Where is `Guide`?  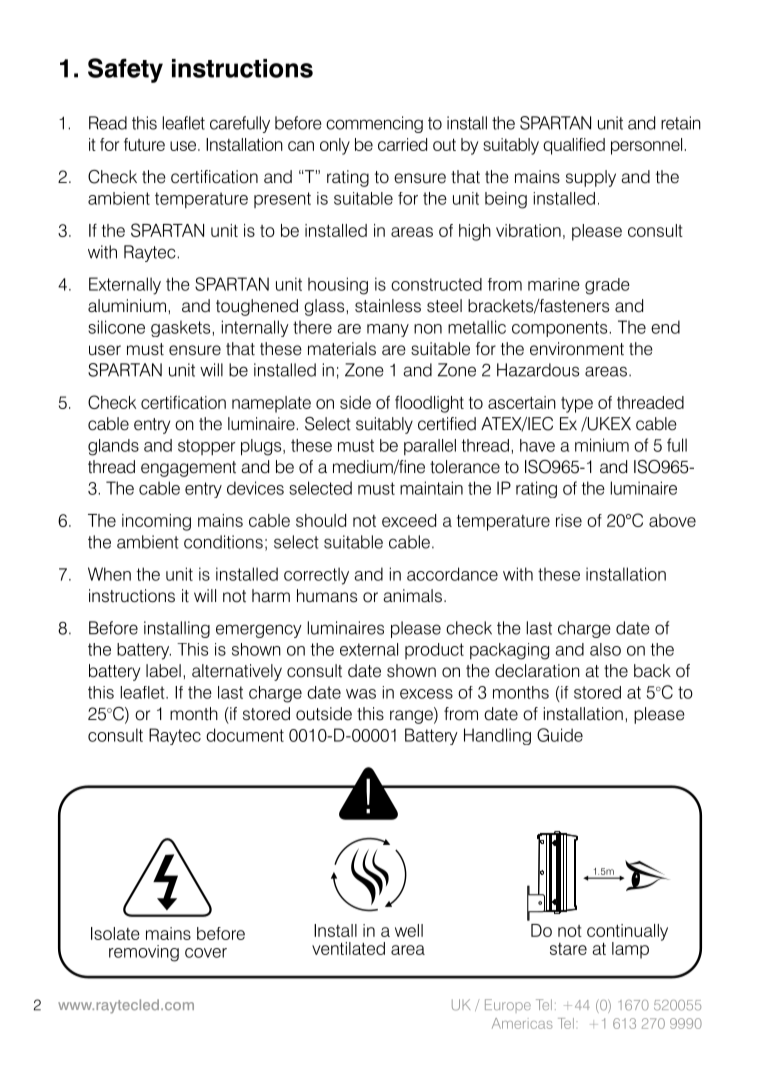 Guide is located at coordinates (560, 735).
